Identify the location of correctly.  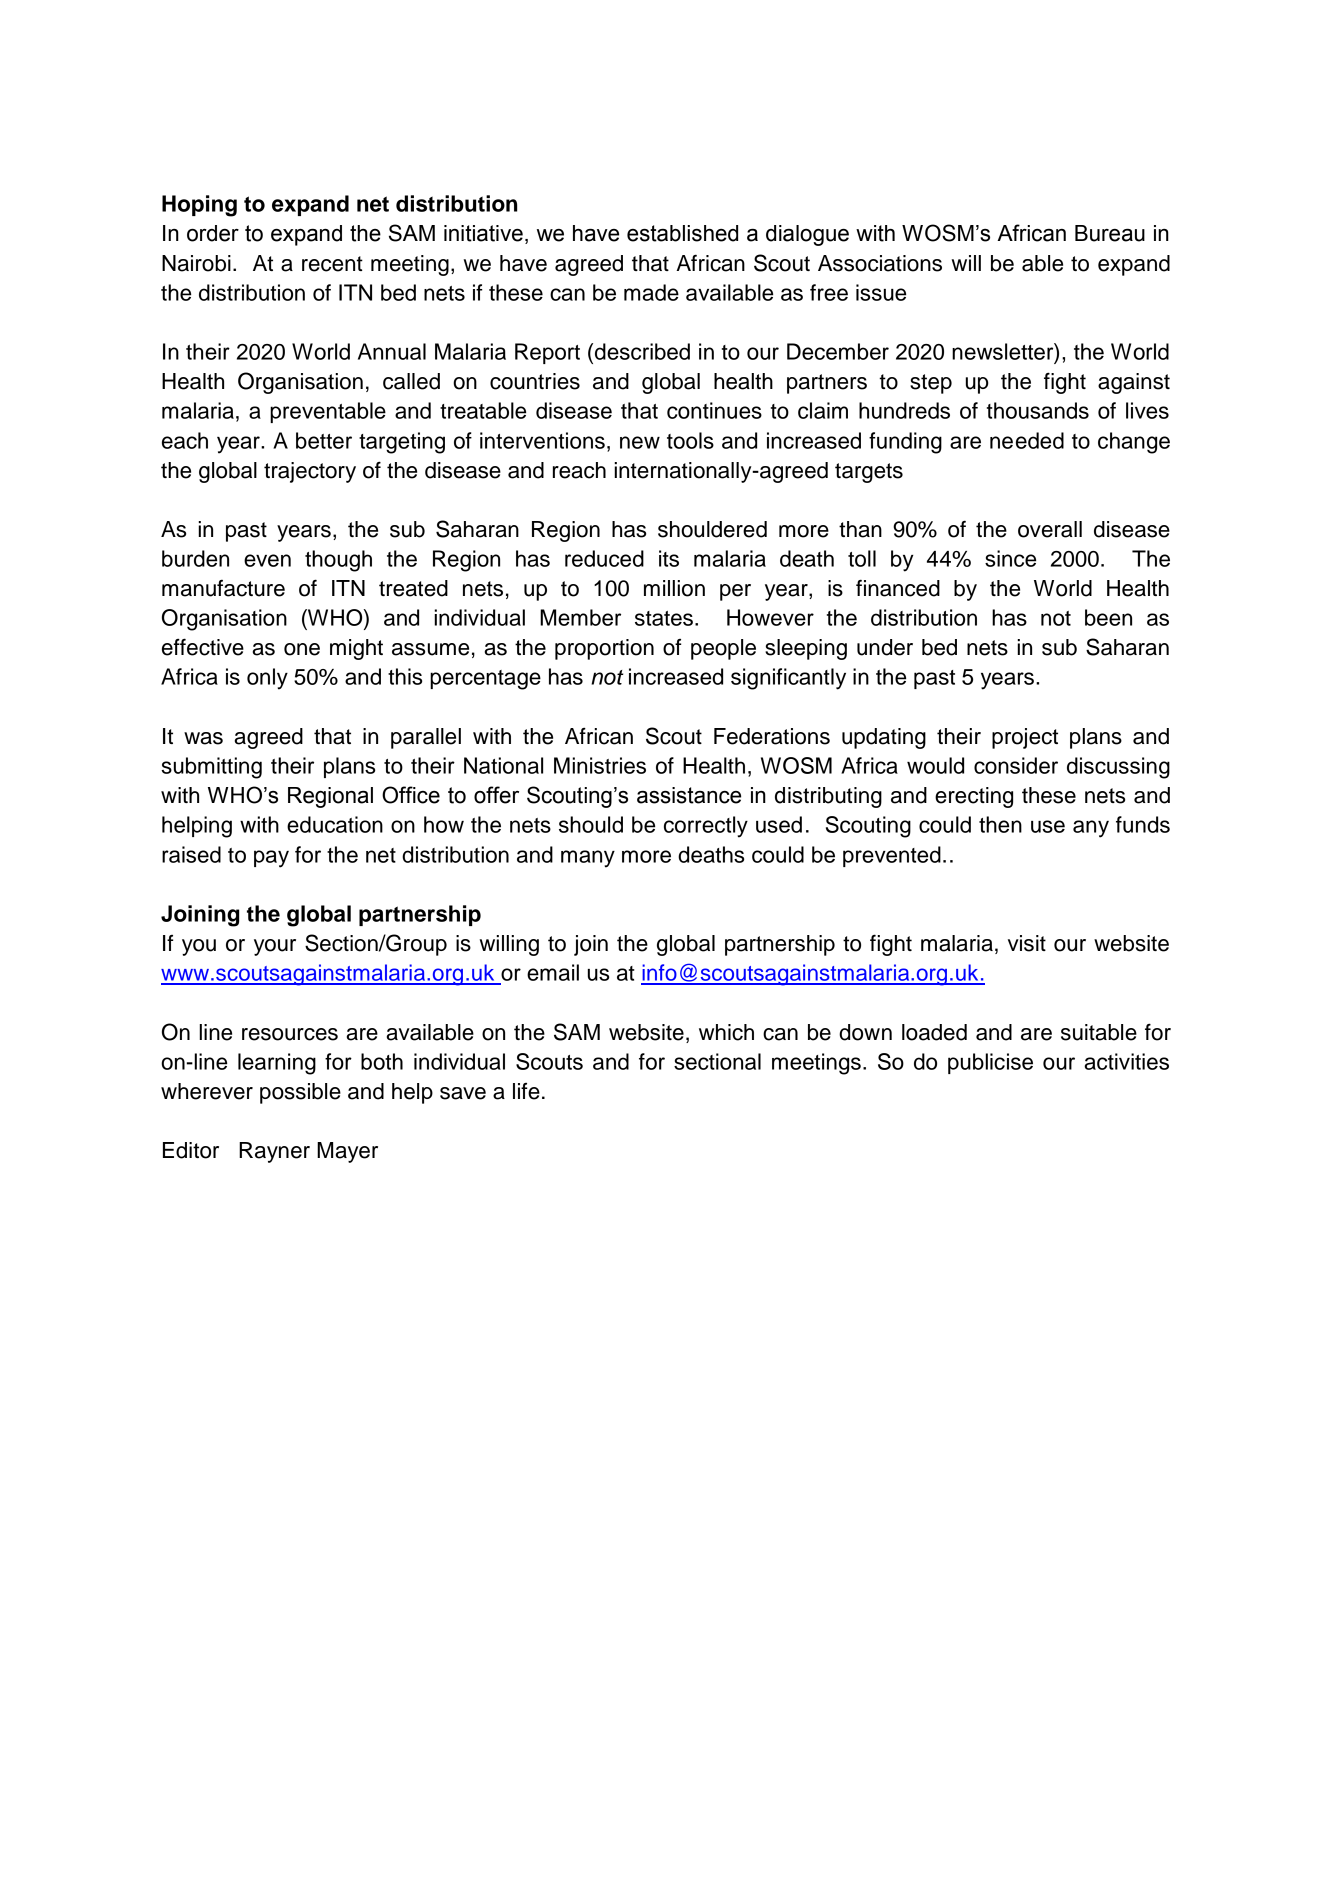
(706, 827).
